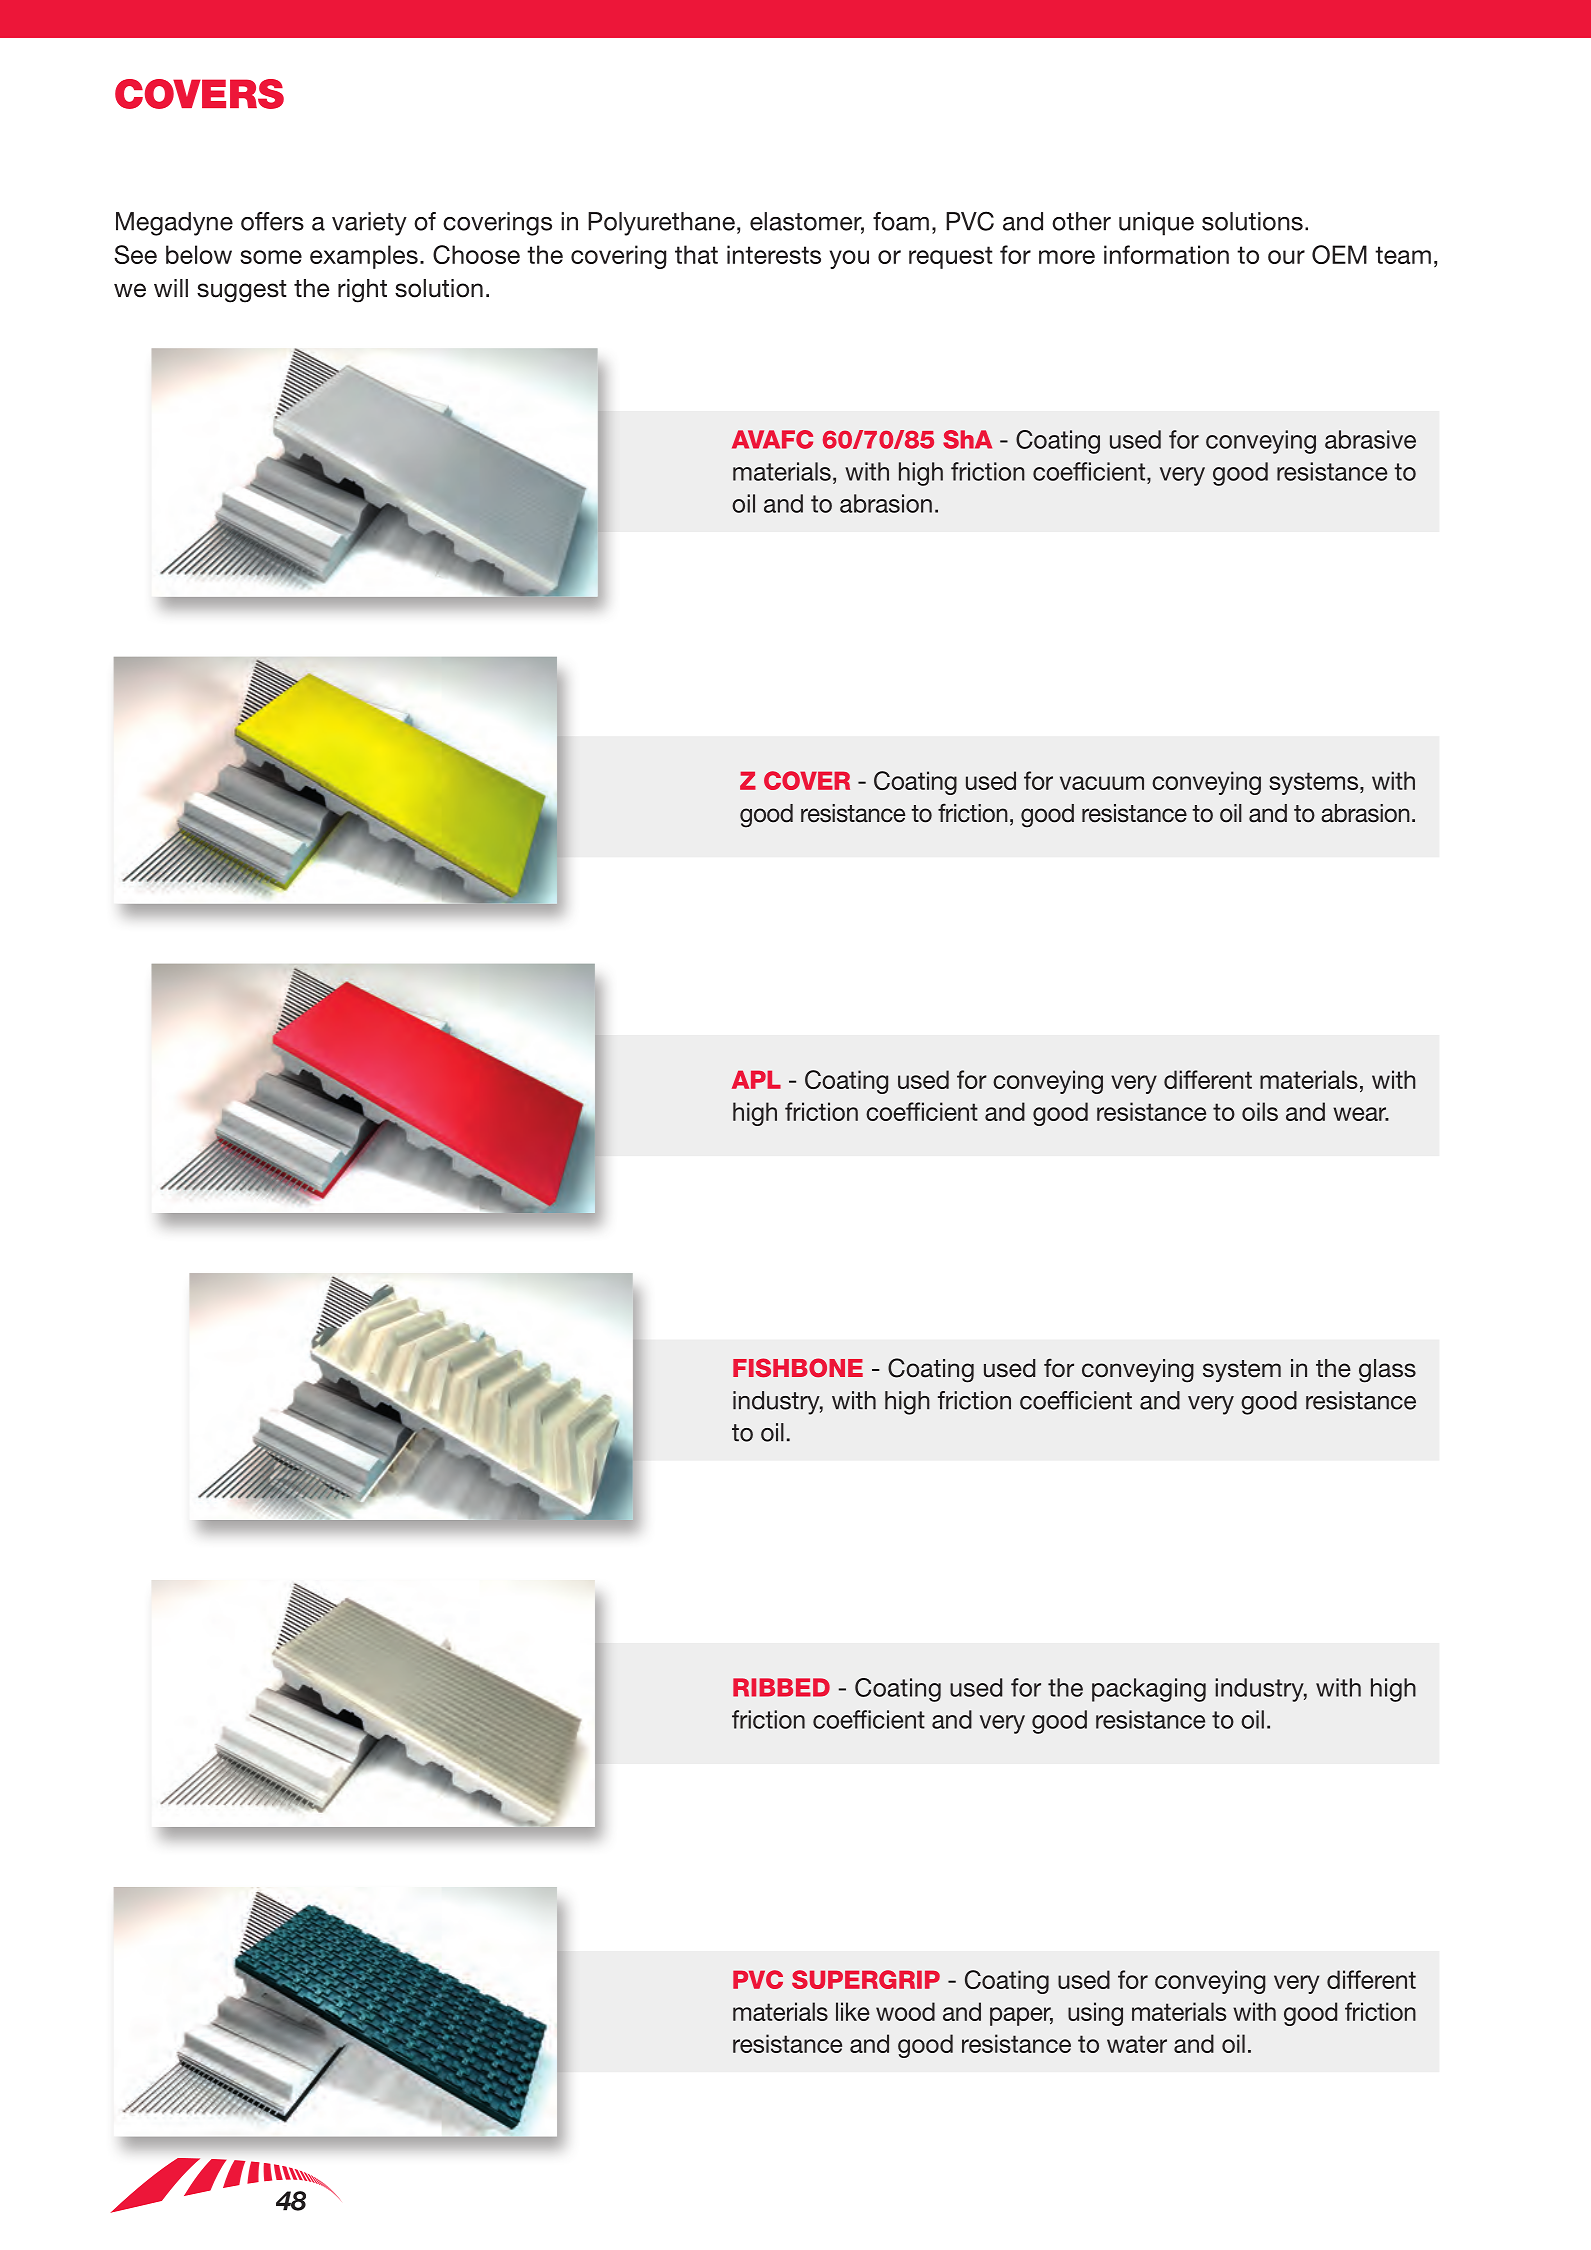  I want to click on oils, so click(1260, 1111).
